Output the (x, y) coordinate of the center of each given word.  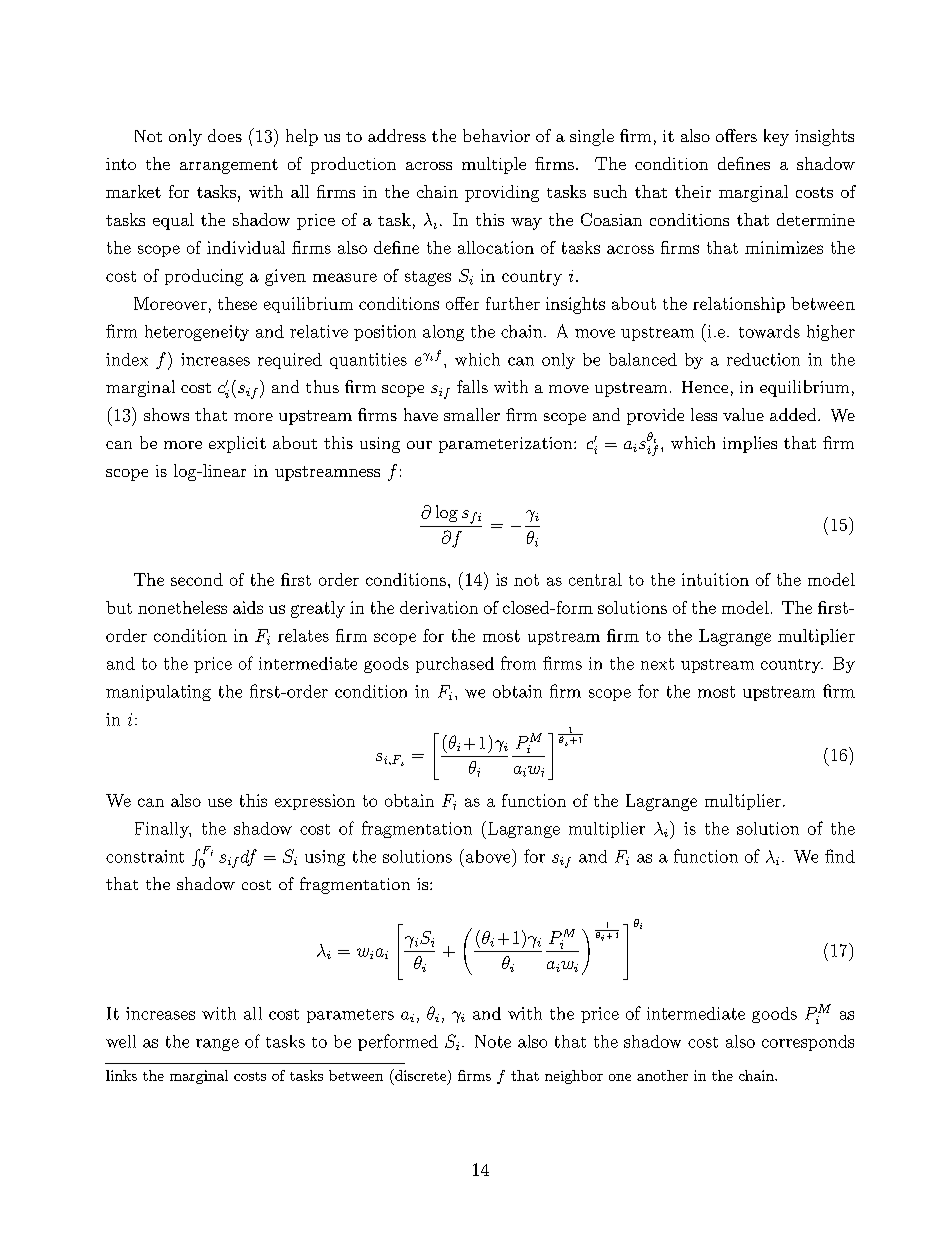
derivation (439, 607)
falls (472, 386)
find (840, 856)
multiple (494, 165)
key (776, 137)
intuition (715, 579)
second (197, 579)
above (489, 856)
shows (166, 414)
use (220, 802)
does (225, 135)
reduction (763, 359)
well (121, 1041)
